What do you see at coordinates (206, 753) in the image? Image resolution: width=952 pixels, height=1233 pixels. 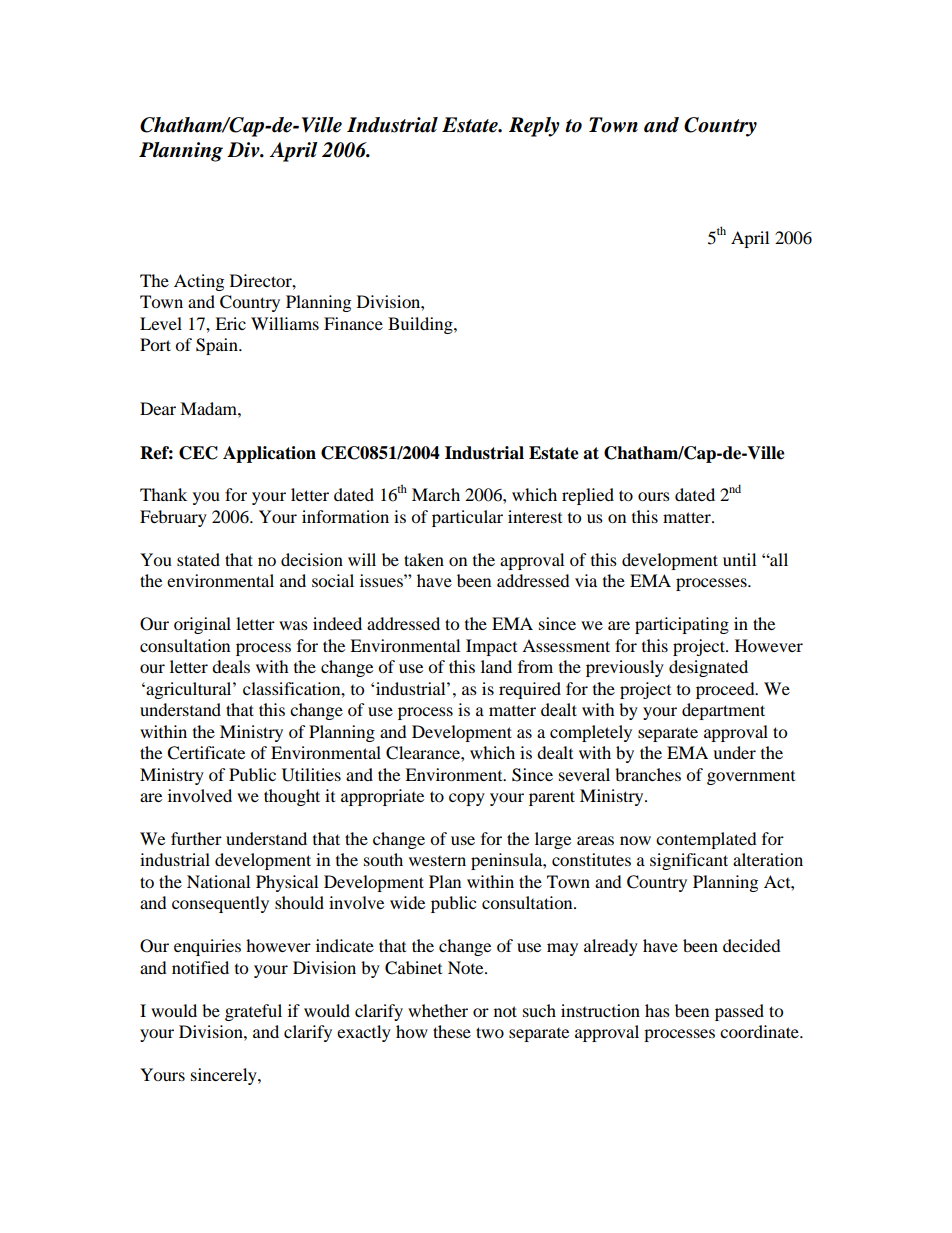 I see `Certificate` at bounding box center [206, 753].
